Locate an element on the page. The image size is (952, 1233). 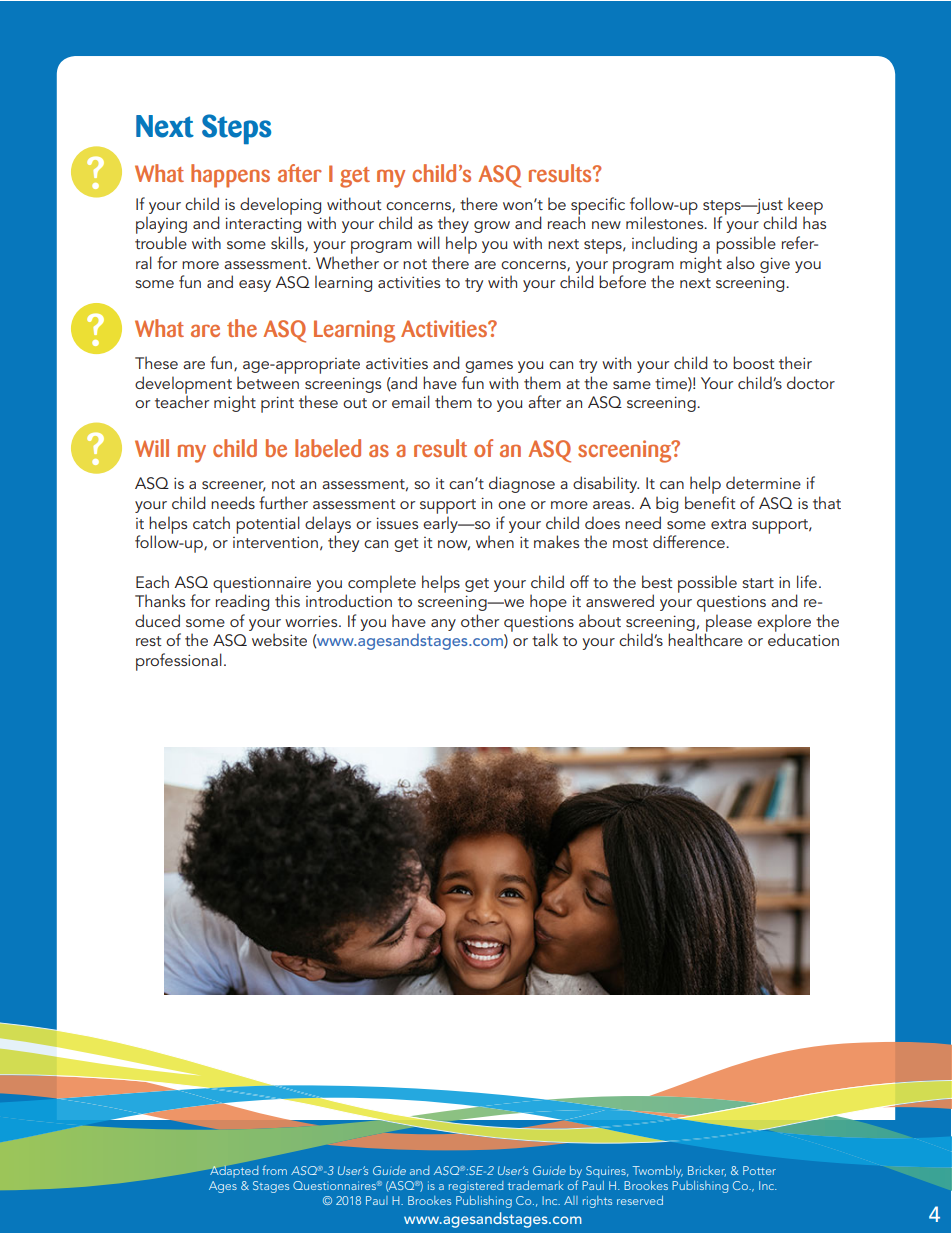
keep is located at coordinates (805, 207).
